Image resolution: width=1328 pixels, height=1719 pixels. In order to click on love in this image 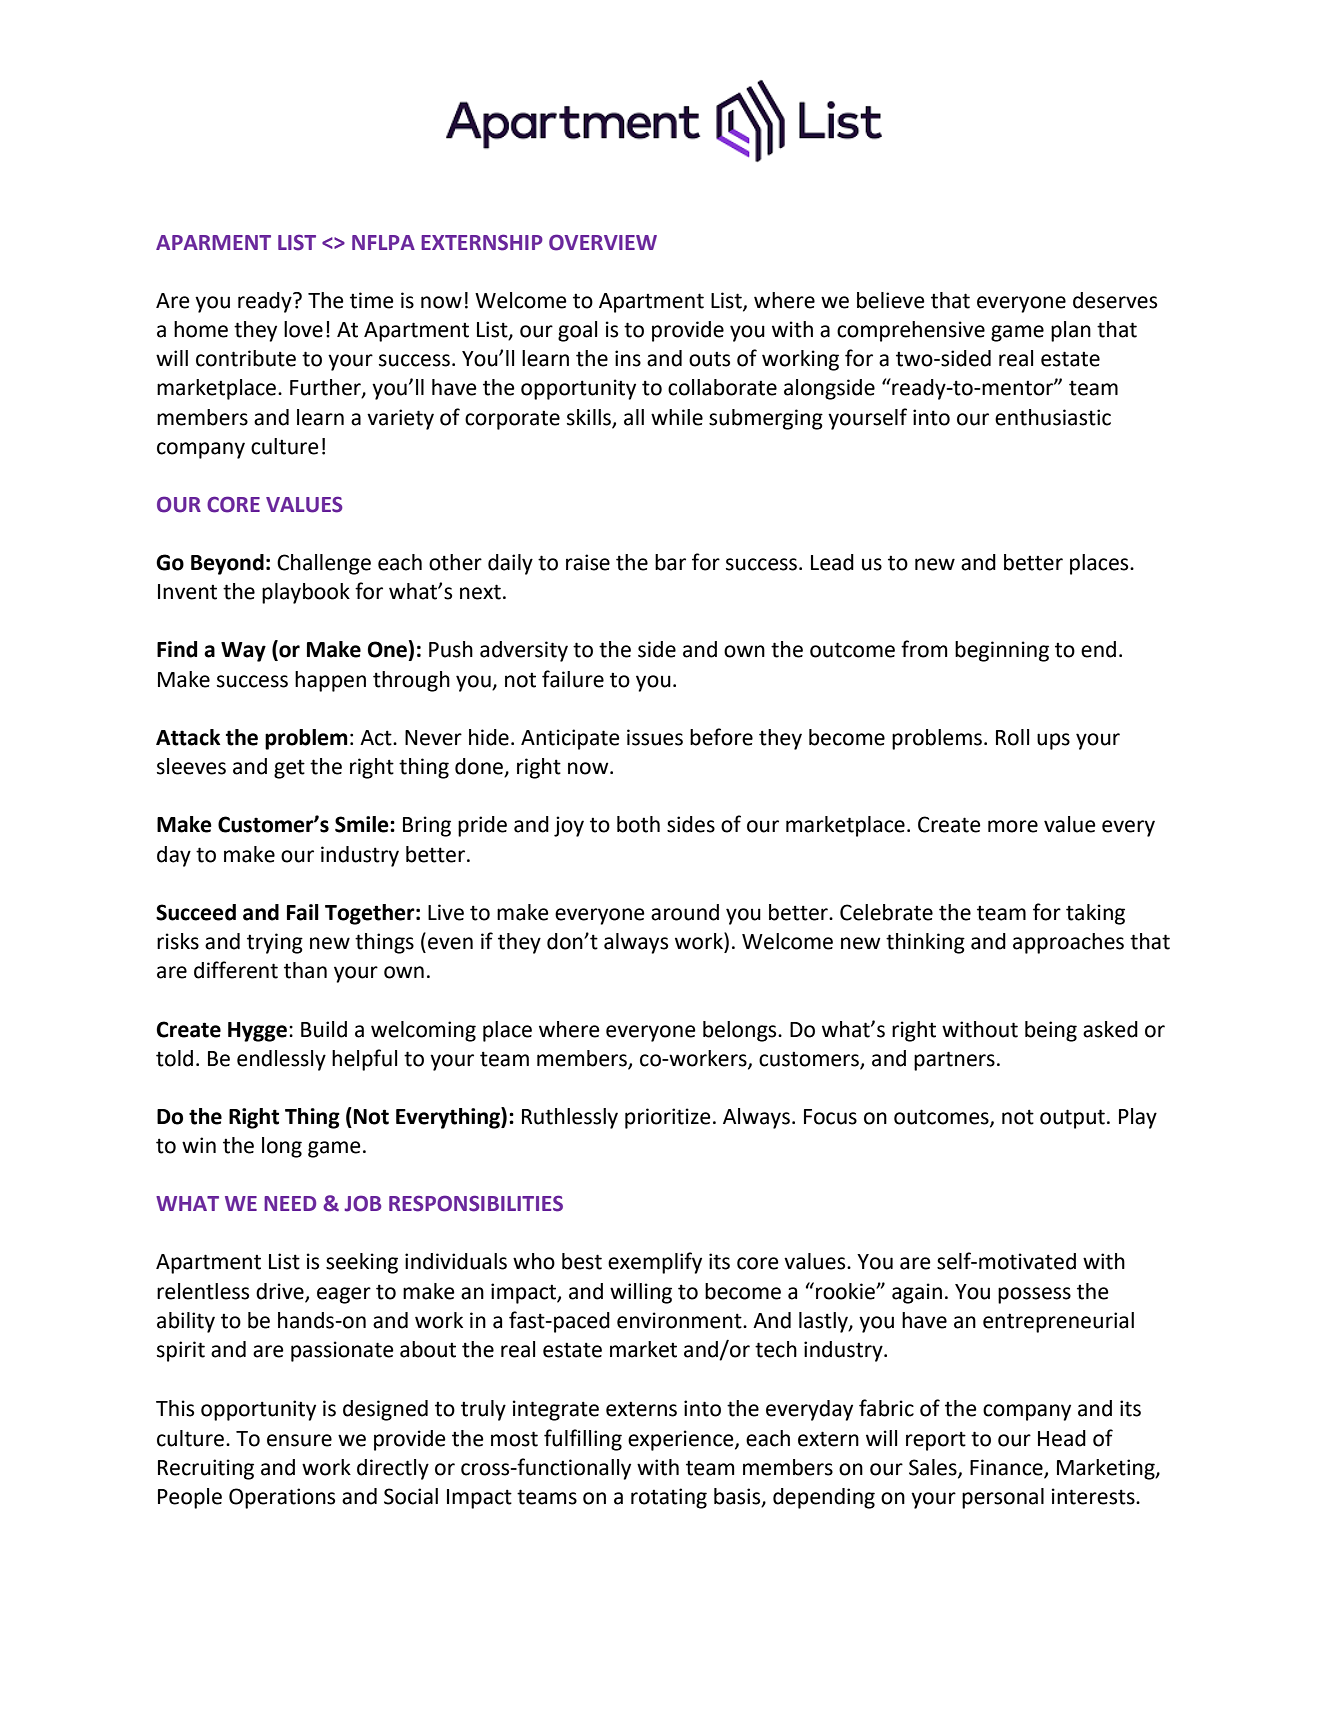, I will do `click(303, 329)`.
